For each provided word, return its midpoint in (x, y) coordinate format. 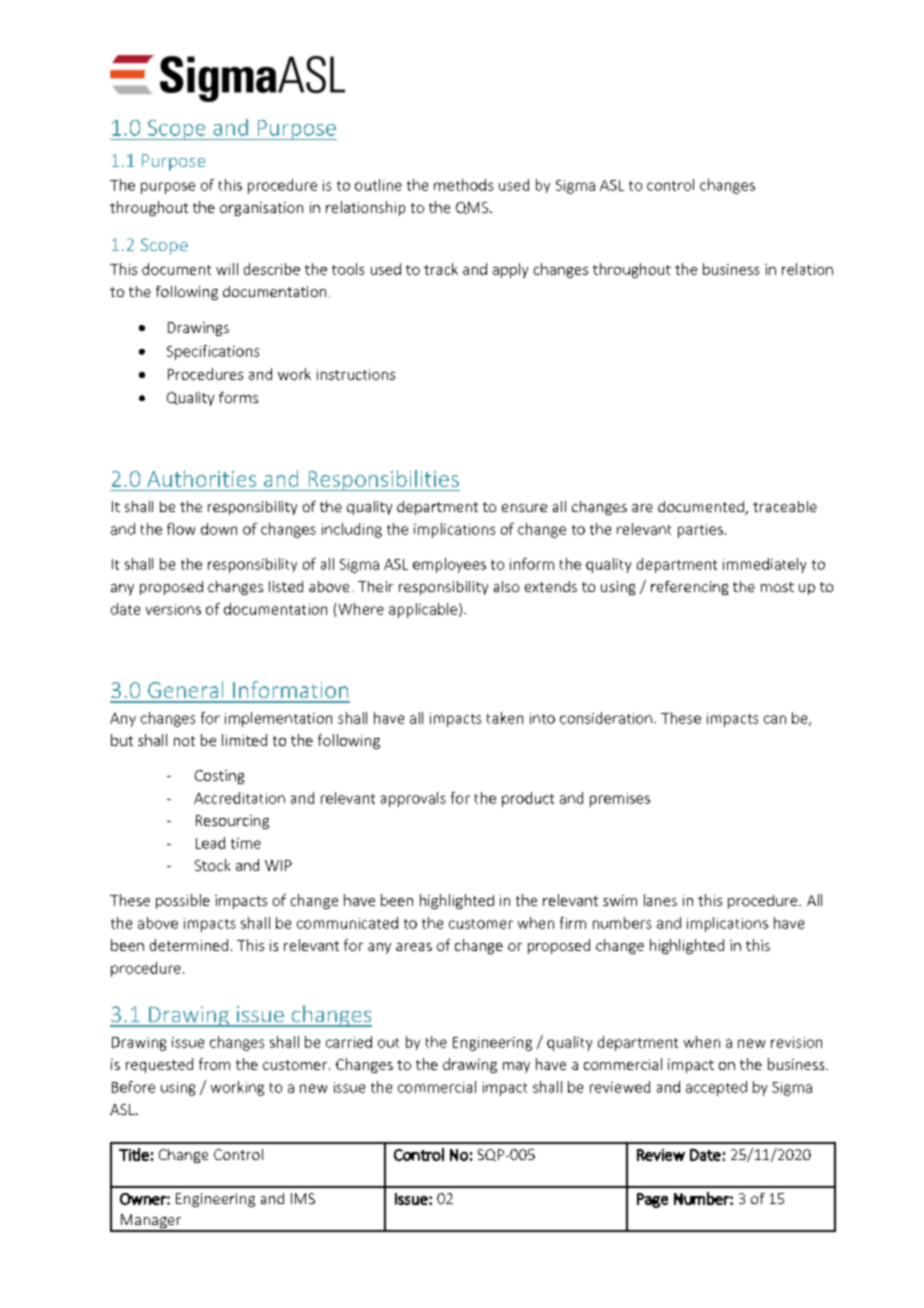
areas (414, 947)
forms (238, 397)
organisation (261, 209)
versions (173, 609)
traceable (785, 506)
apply (510, 270)
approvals (413, 799)
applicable (424, 610)
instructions (356, 374)
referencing (689, 588)
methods (463, 185)
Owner (144, 1199)
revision (796, 1042)
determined (189, 945)
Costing (219, 777)
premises (620, 800)
